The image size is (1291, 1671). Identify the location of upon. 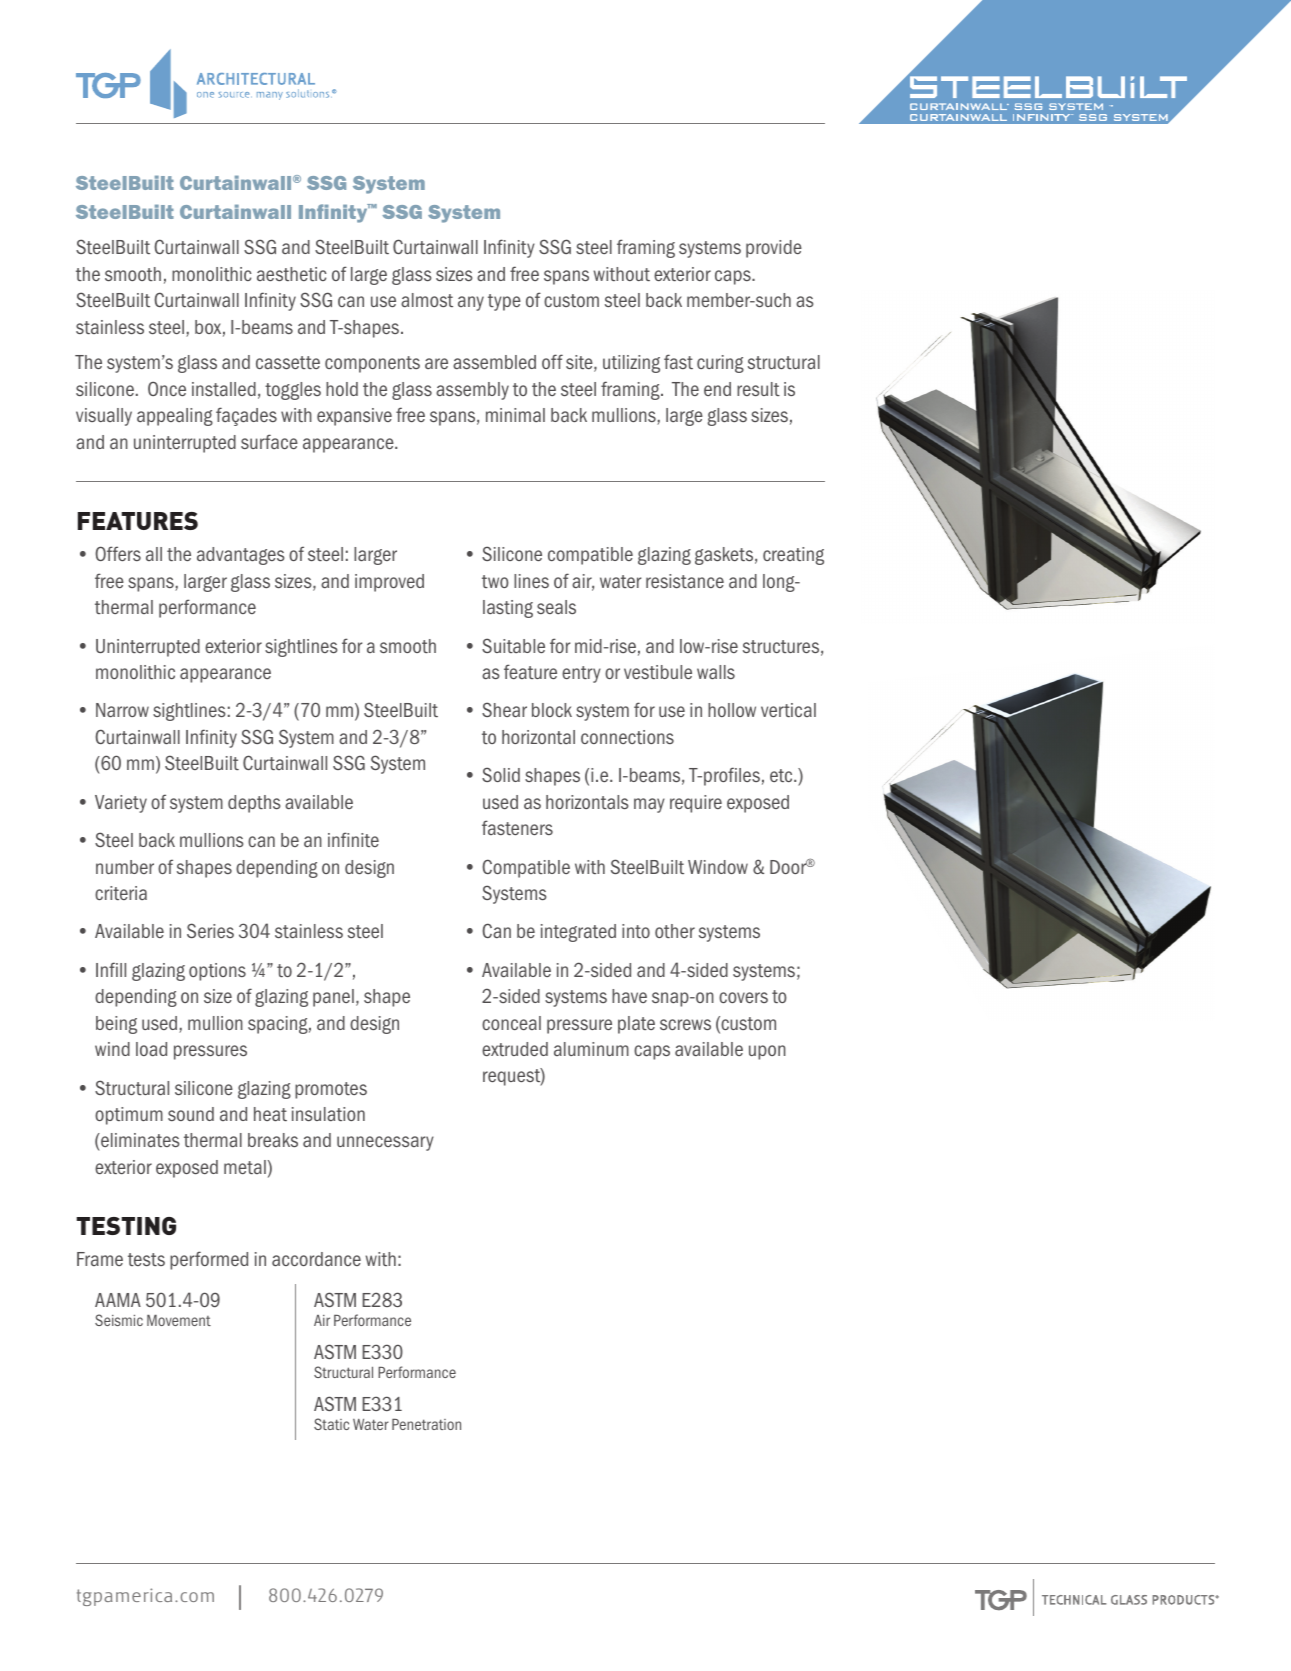
(767, 1052).
